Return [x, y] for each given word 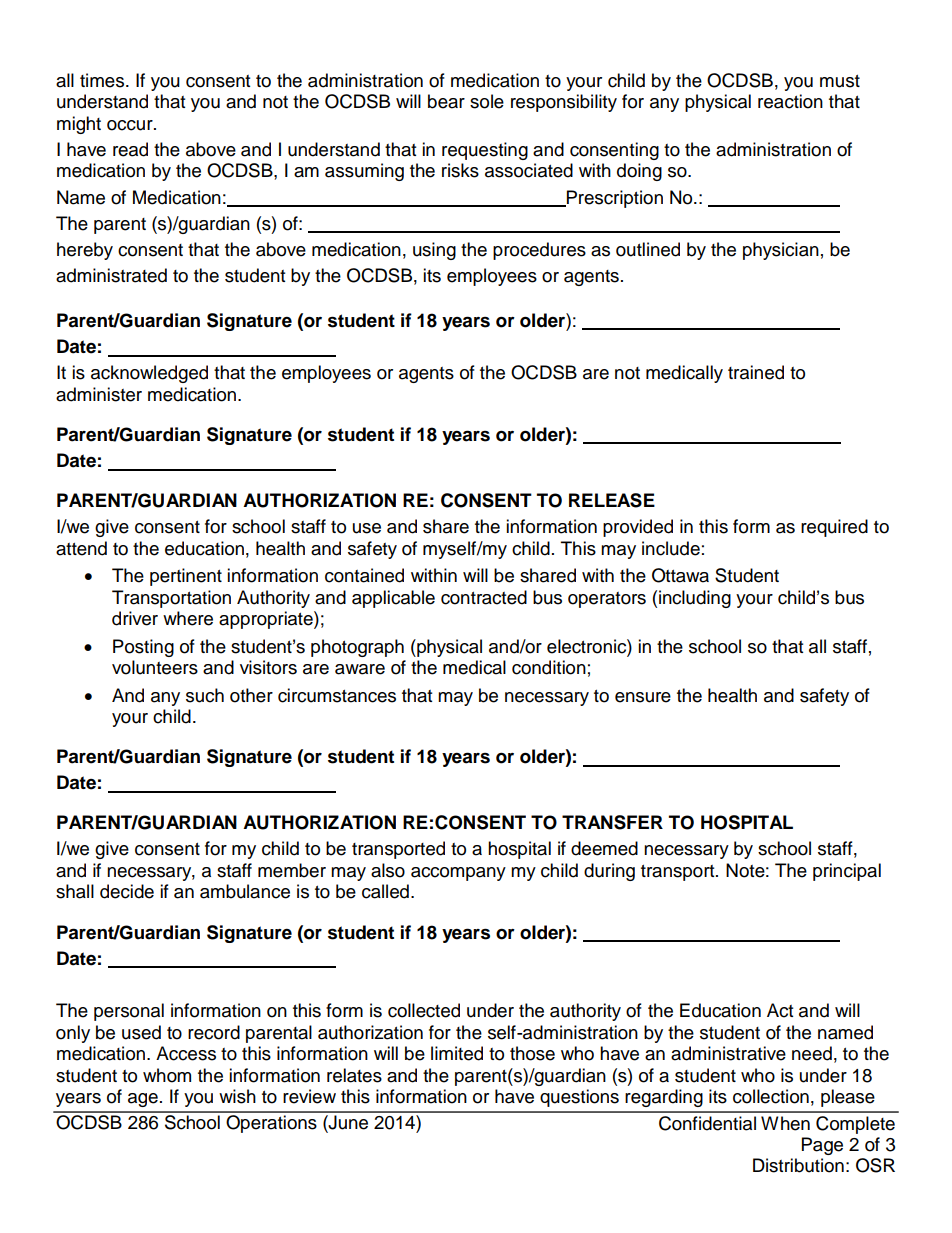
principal [847, 872]
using [434, 251]
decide [127, 891]
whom [167, 1075]
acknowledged [149, 374]
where [188, 618]
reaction [790, 101]
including [695, 599]
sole [487, 101]
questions [579, 1098]
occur [131, 125]
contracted [484, 597]
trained [756, 372]
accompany [458, 874]
